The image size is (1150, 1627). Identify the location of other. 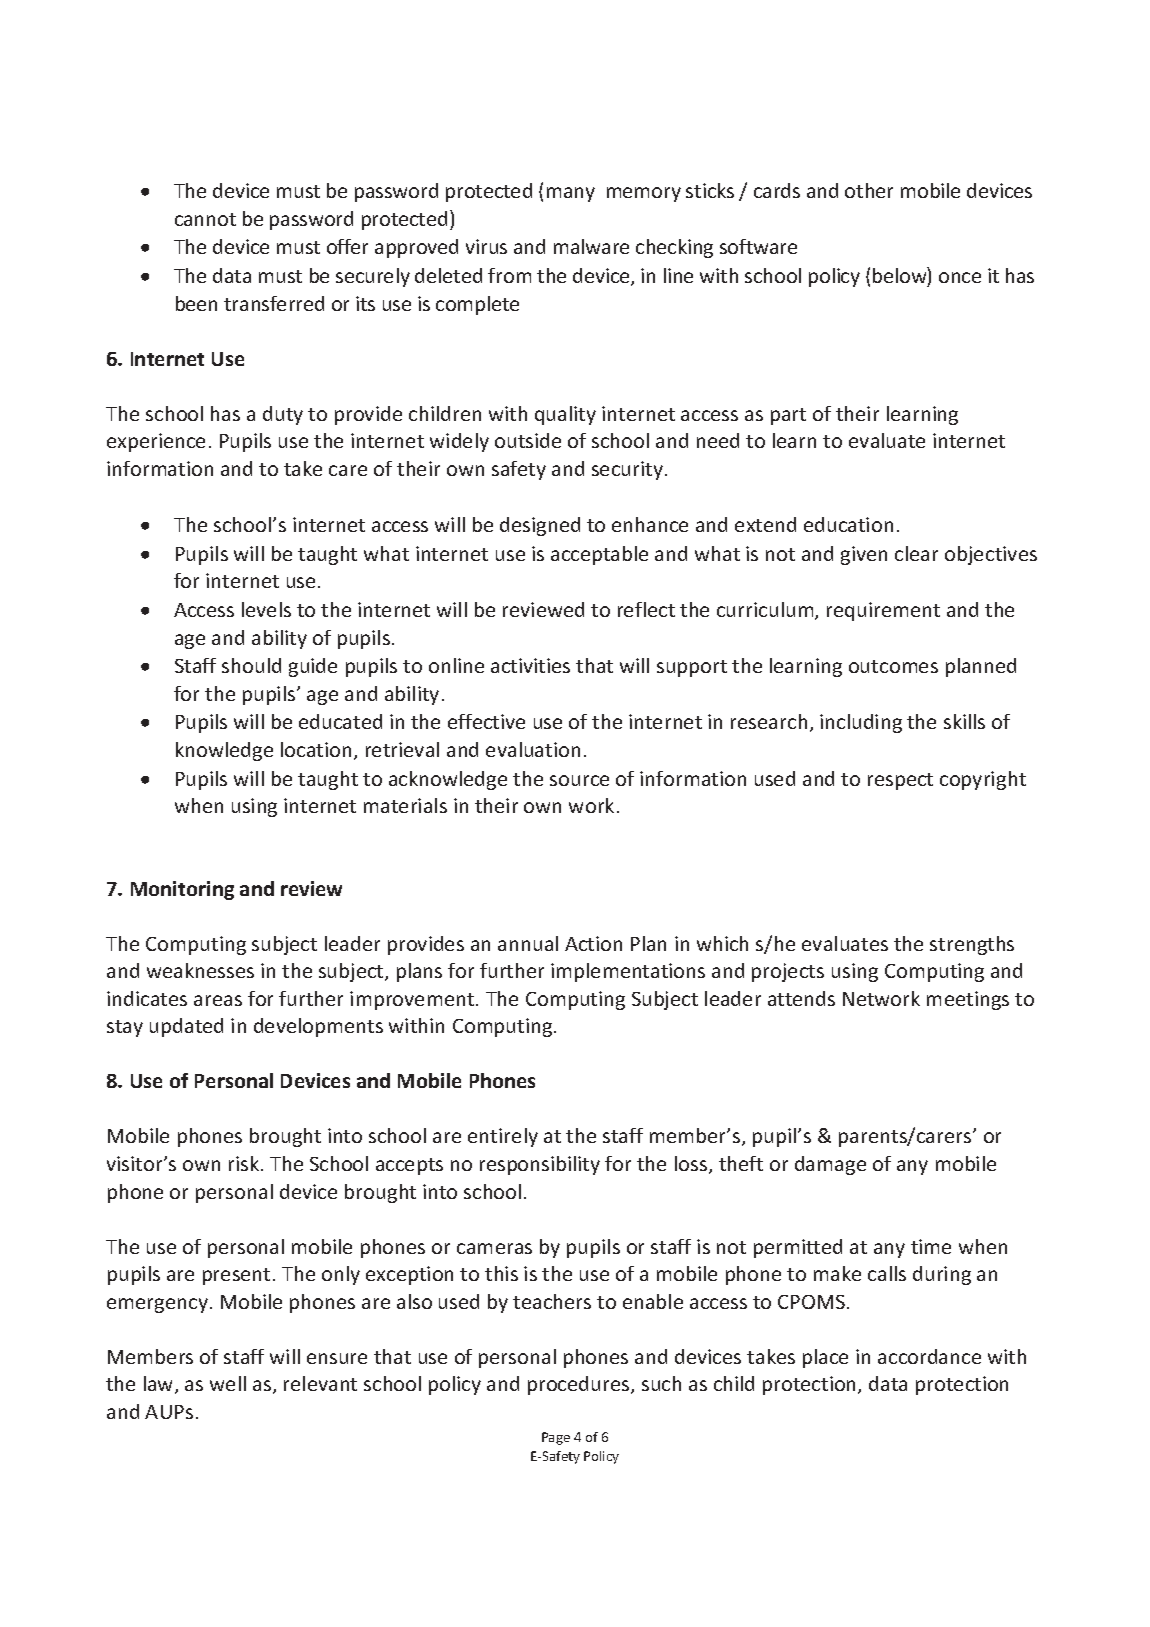
(869, 190).
